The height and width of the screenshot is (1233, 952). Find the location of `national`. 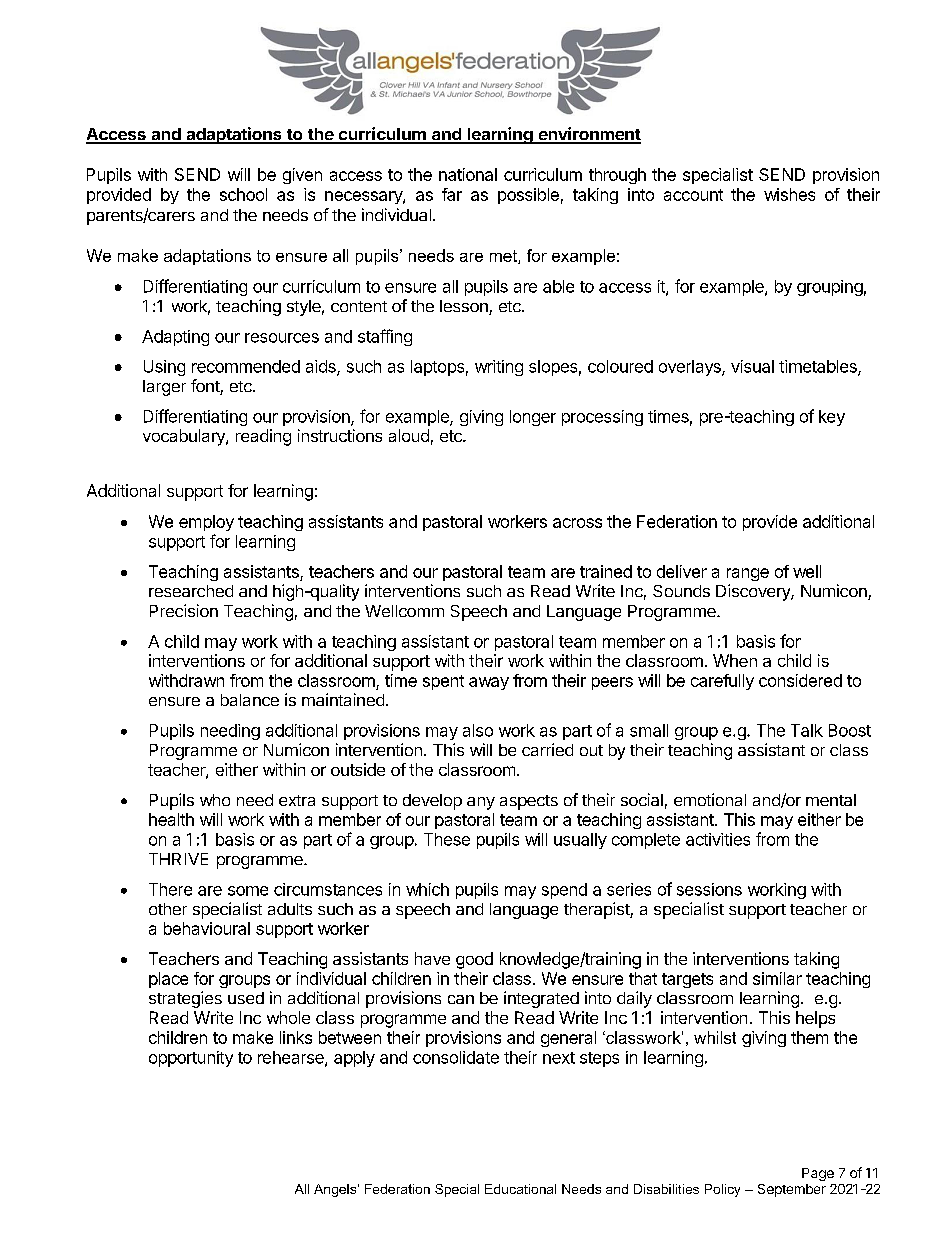

national is located at coordinates (468, 174).
